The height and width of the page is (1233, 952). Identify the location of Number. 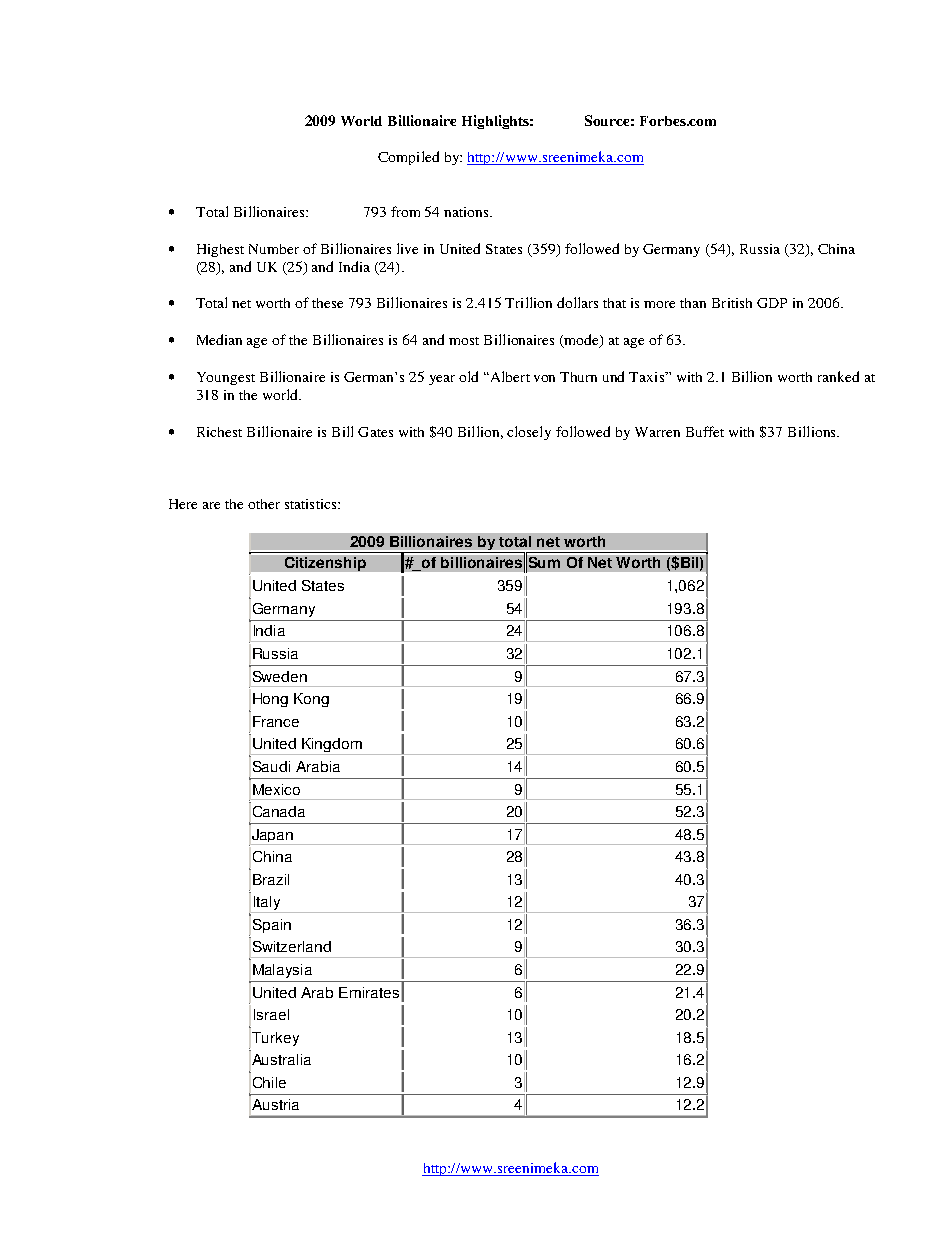
(274, 249).
